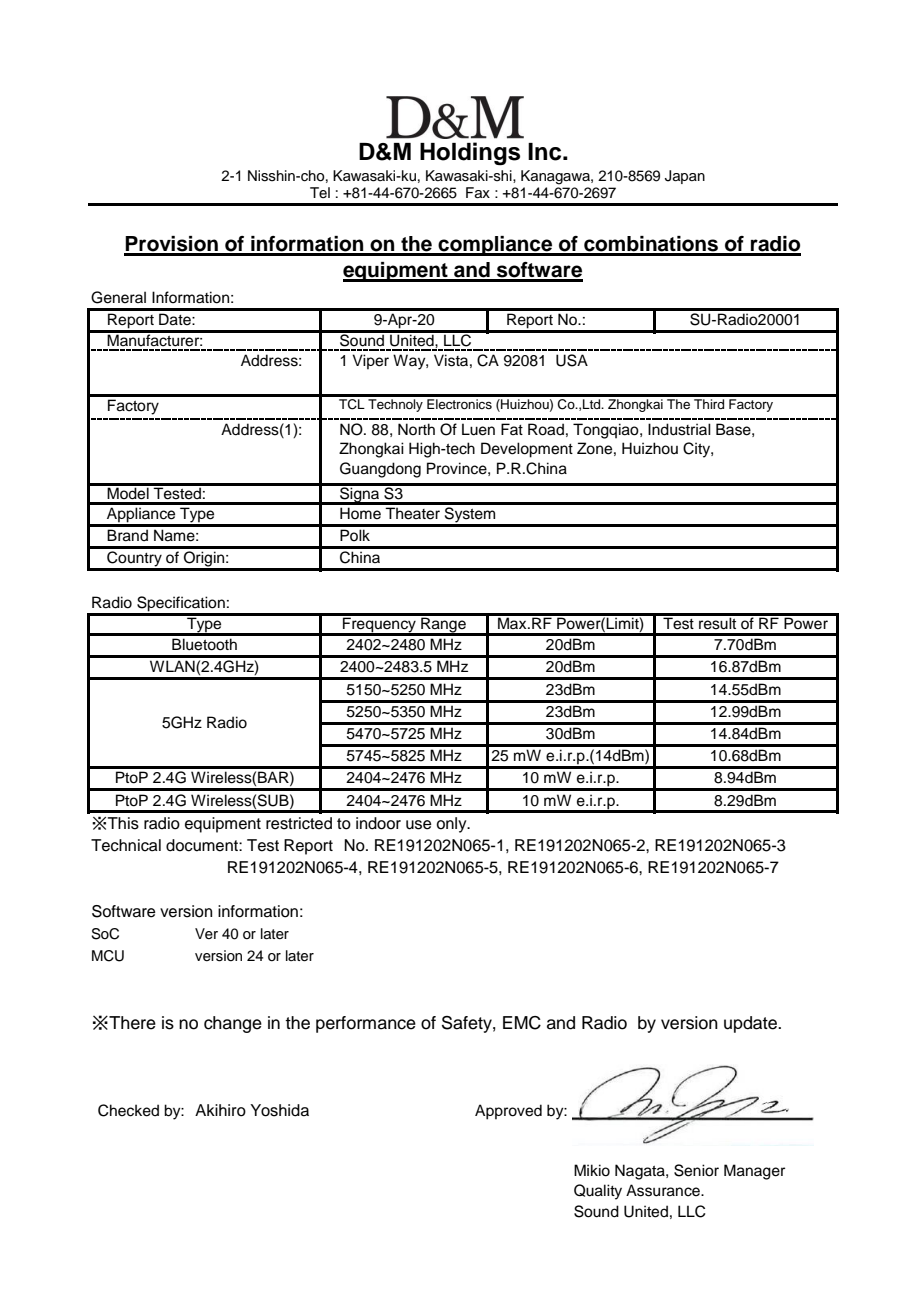 Image resolution: width=924 pixels, height=1308 pixels. What do you see at coordinates (320, 192) in the page?
I see `Tel` at bounding box center [320, 192].
